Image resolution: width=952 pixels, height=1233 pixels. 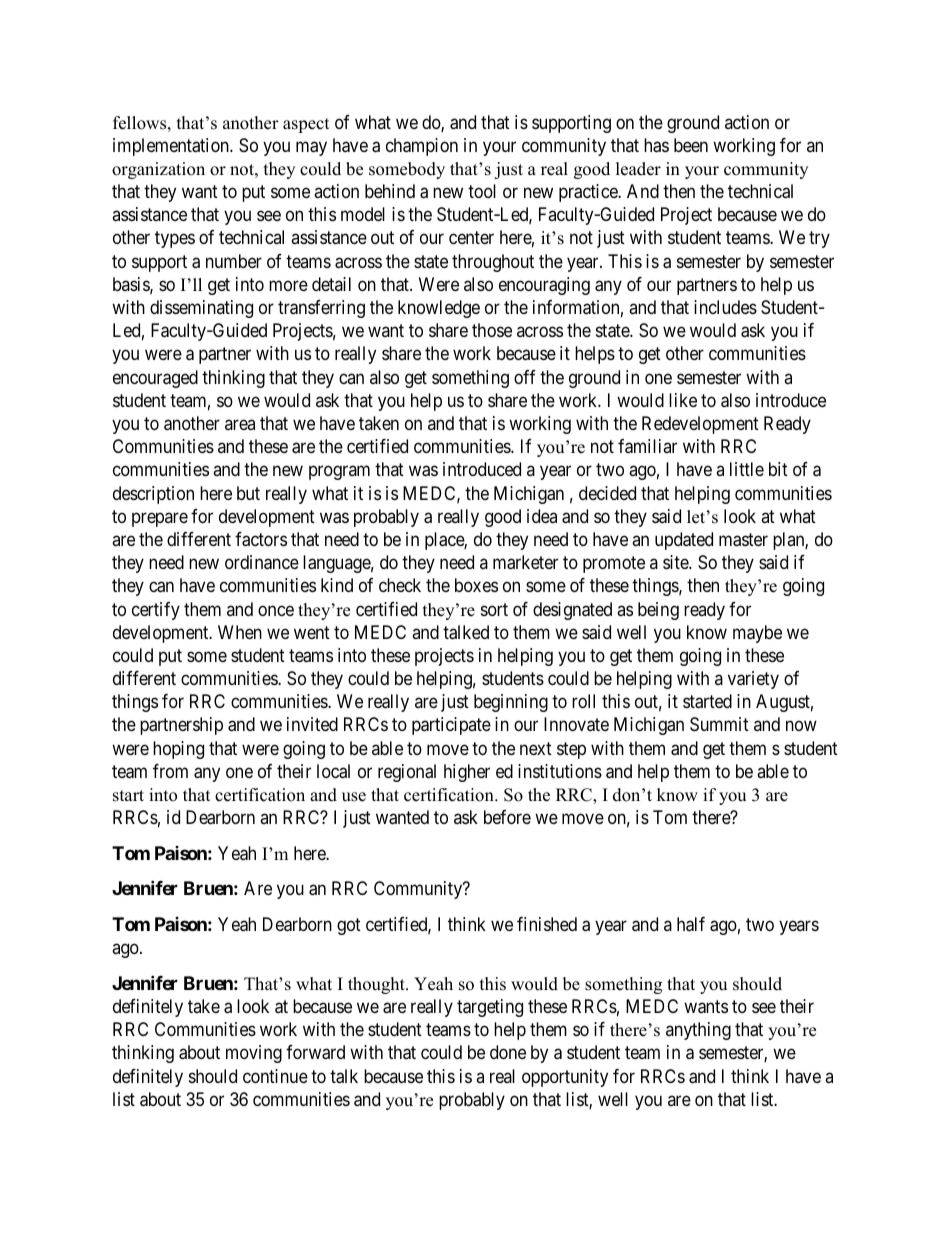 I want to click on idea, so click(x=542, y=516).
